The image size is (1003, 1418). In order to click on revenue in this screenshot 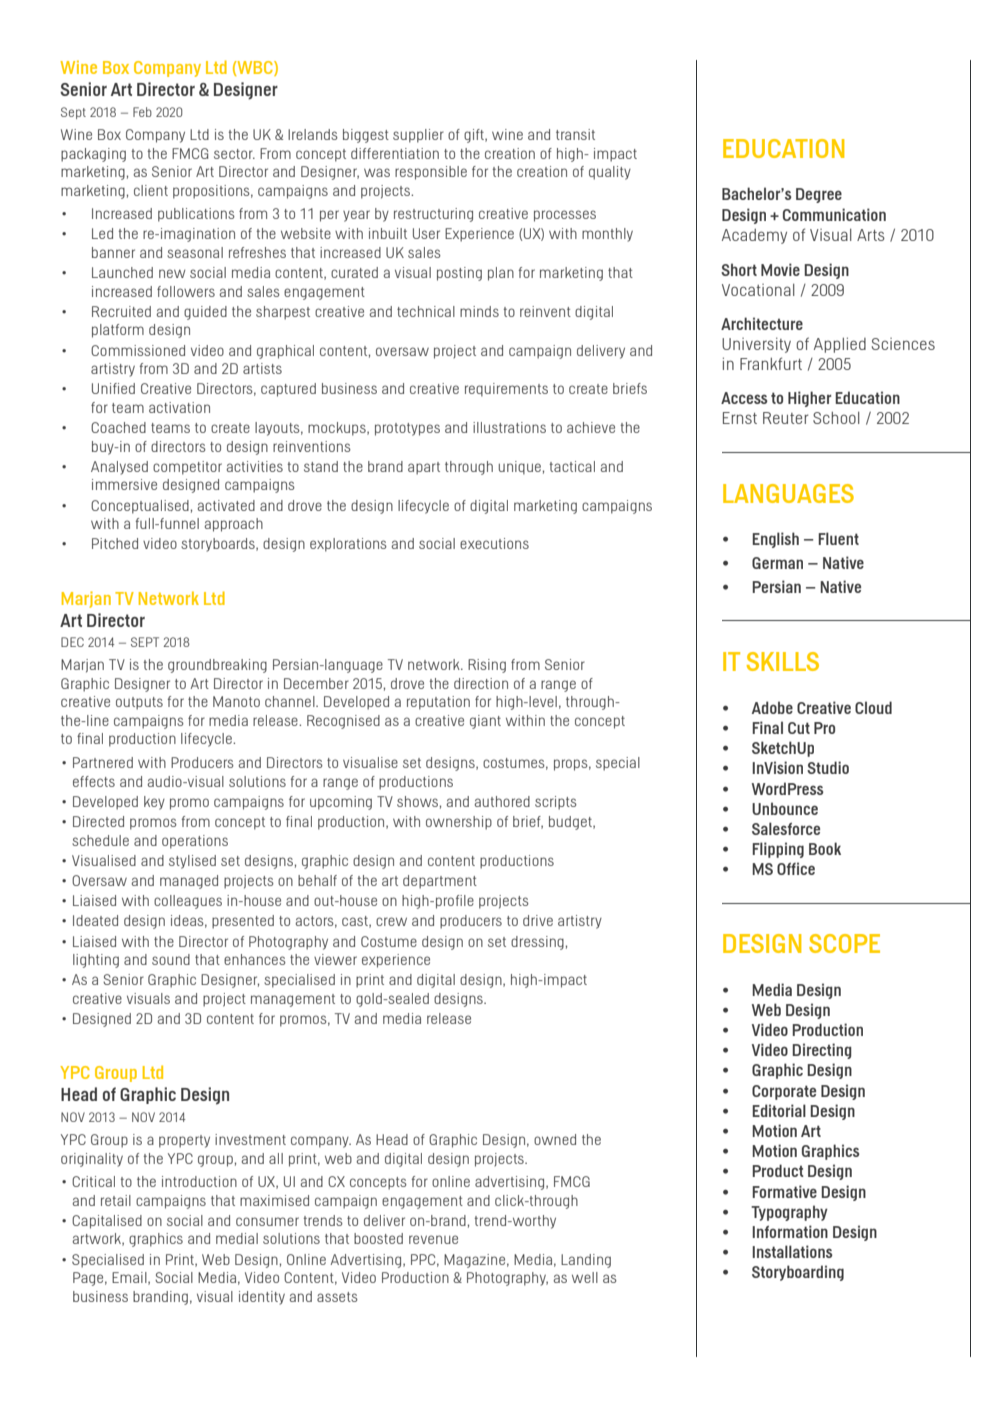, I will do `click(433, 1239)`.
